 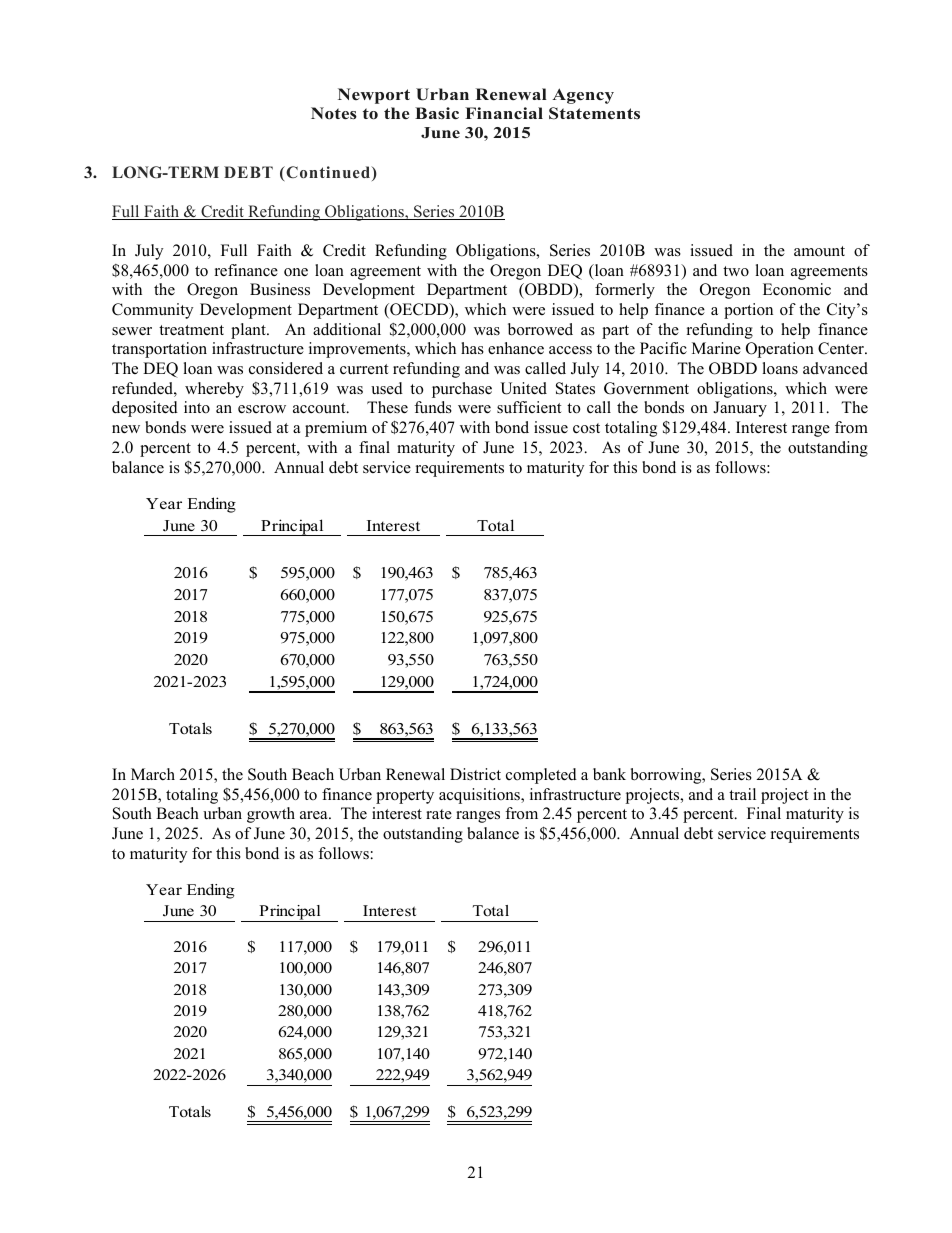 I want to click on Statements, so click(x=594, y=113).
